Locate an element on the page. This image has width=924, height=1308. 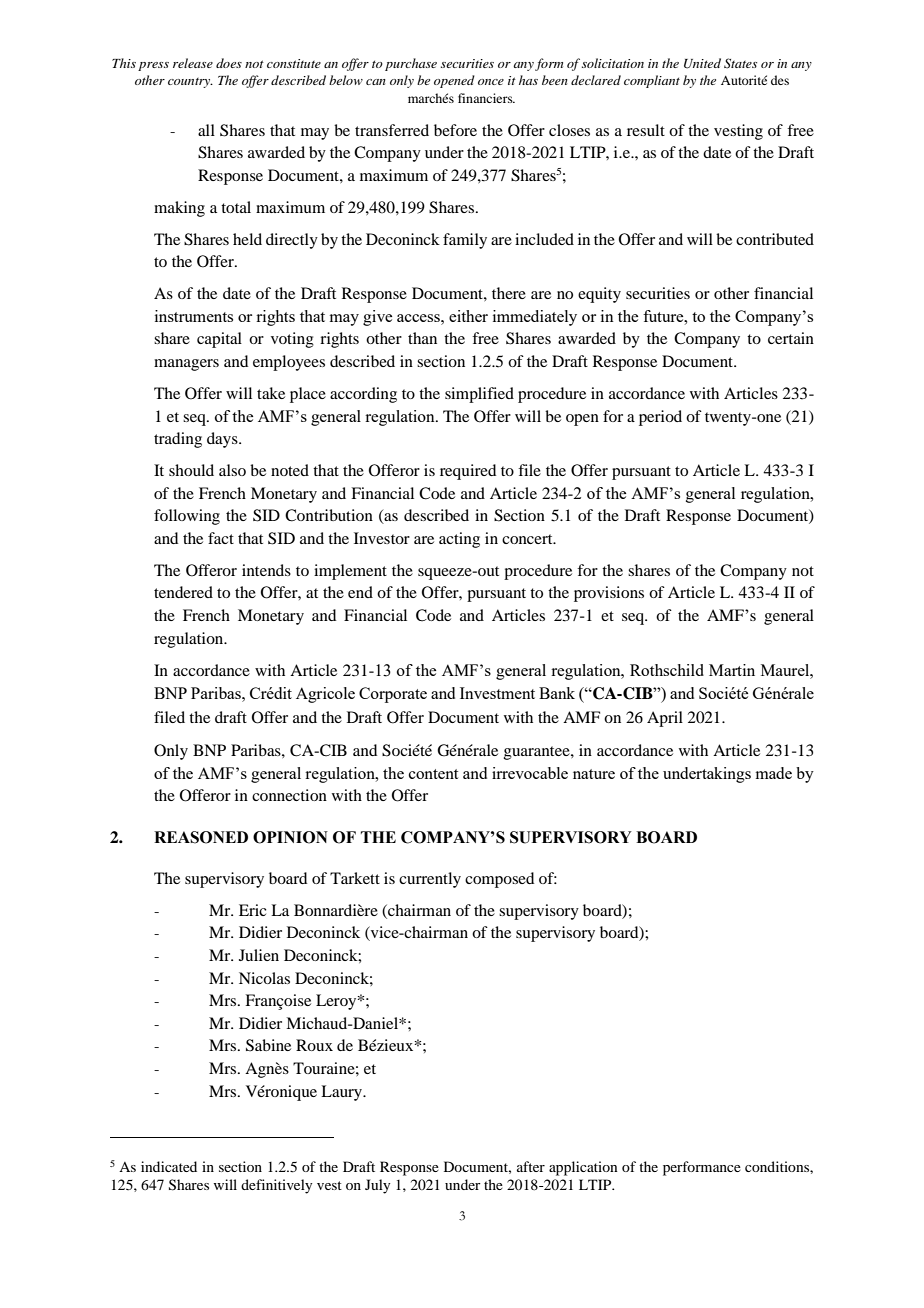
country is located at coordinates (190, 83).
